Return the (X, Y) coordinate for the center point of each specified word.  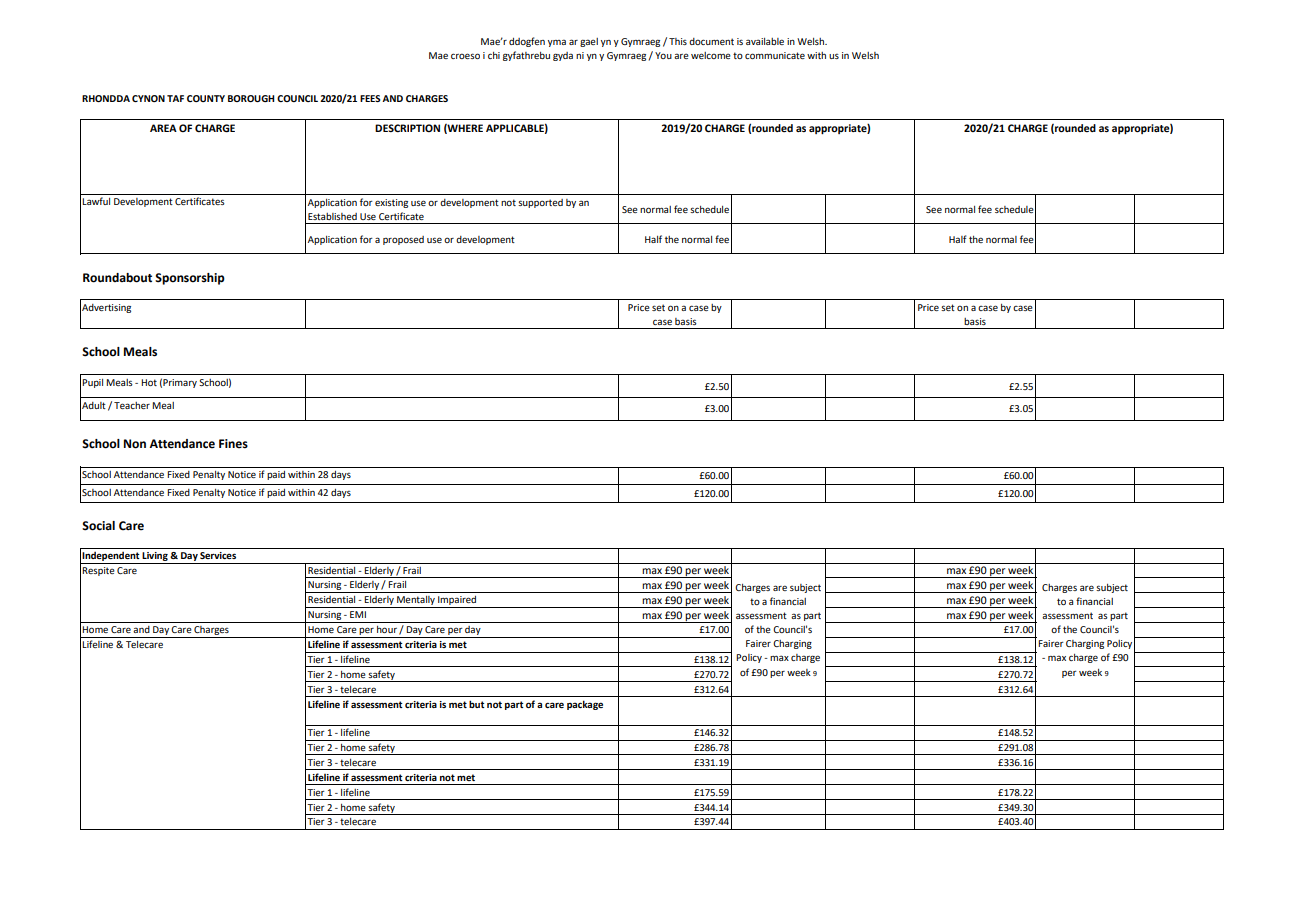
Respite (98, 571)
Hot (149, 382)
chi (494, 55)
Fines (233, 444)
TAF (175, 98)
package (585, 705)
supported (540, 203)
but (477, 704)
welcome (711, 55)
